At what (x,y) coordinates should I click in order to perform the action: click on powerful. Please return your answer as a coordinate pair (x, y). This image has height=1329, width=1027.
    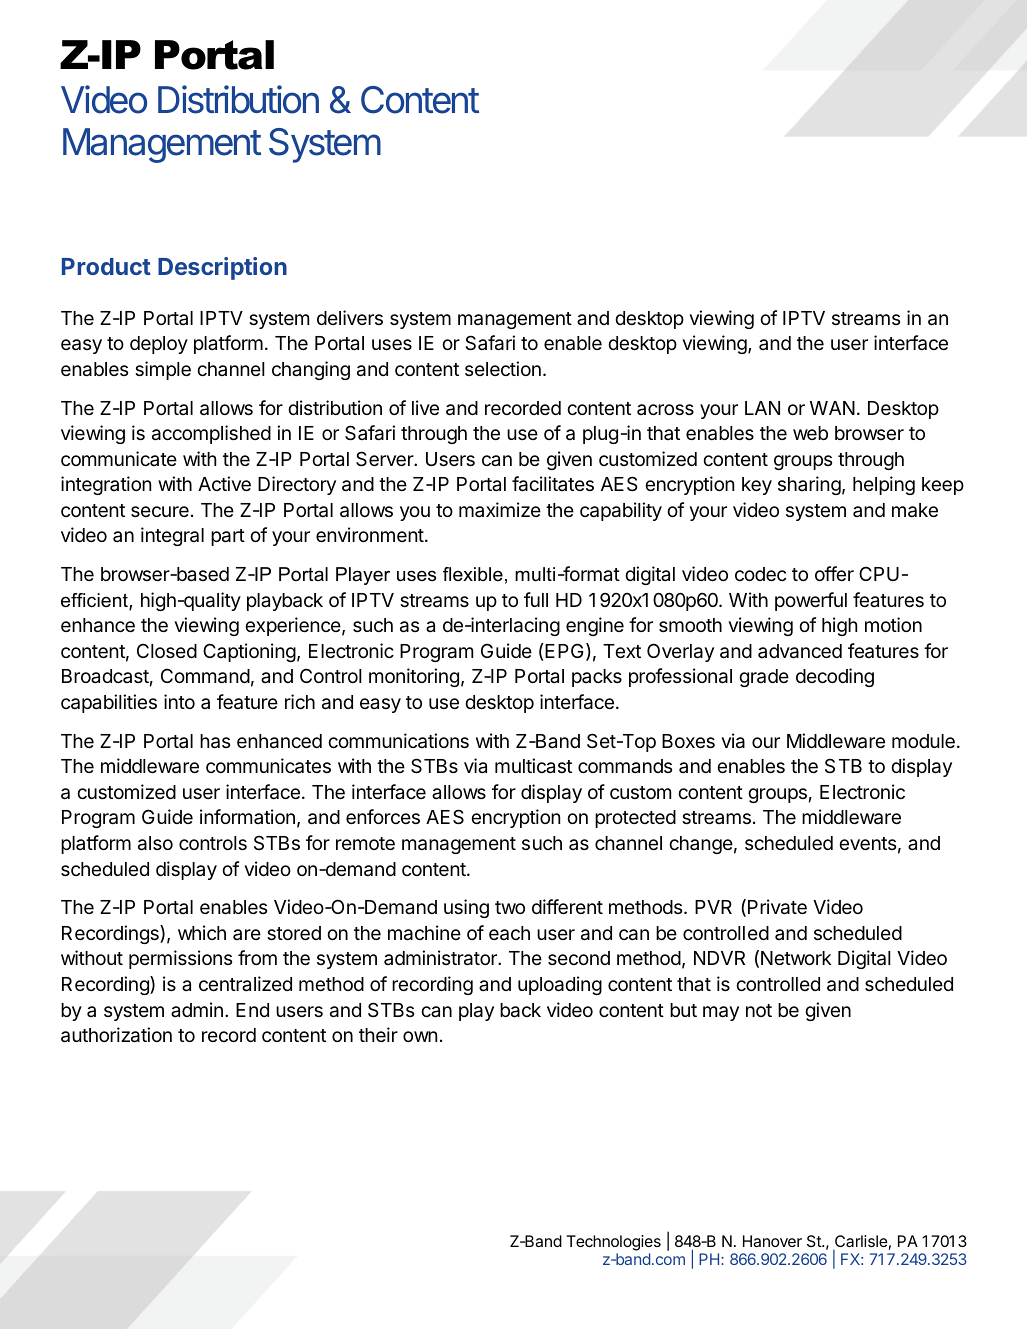
    Looking at the image, I should click on (811, 601).
